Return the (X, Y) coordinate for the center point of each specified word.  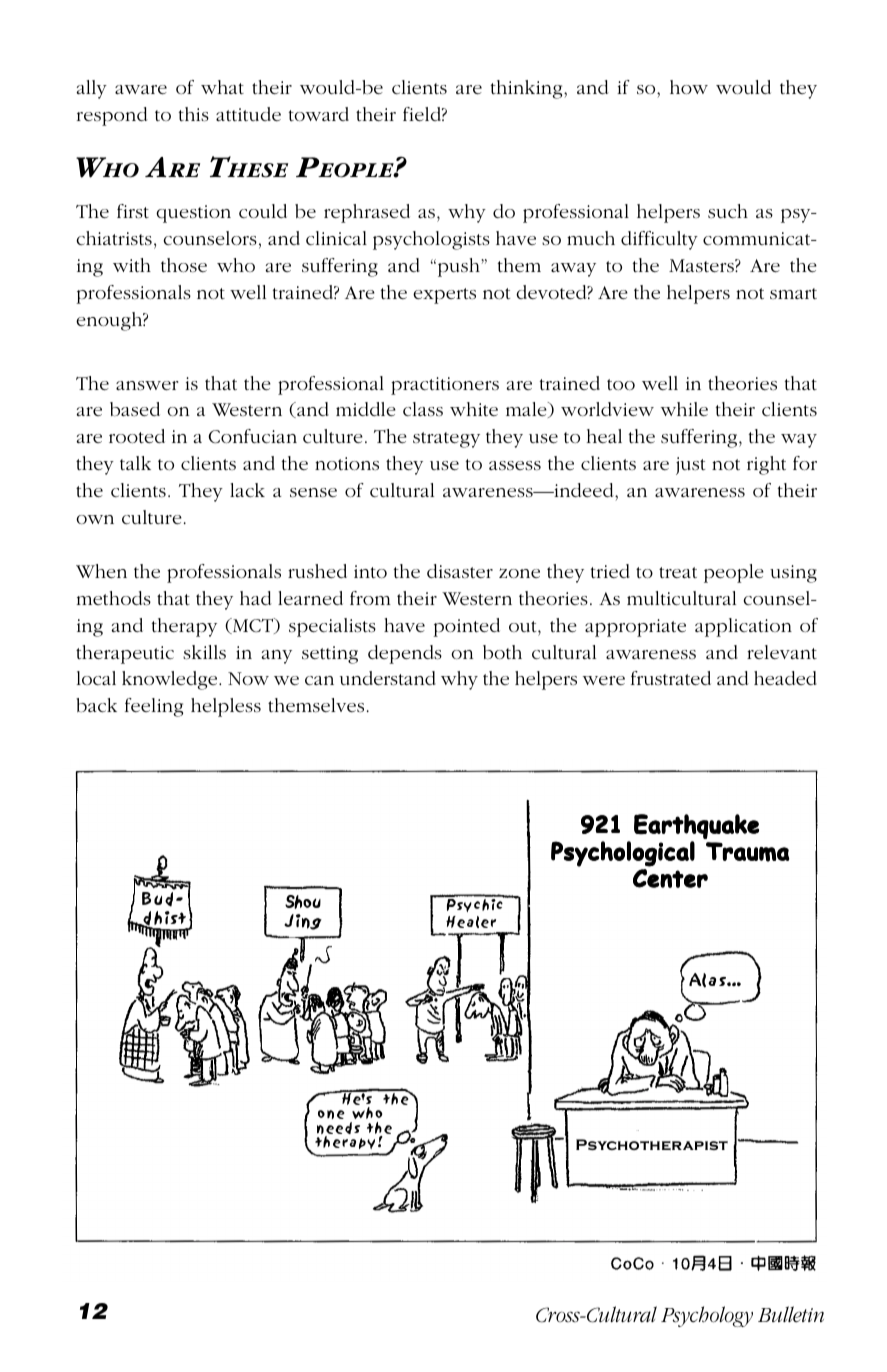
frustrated (671, 678)
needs (338, 1129)
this (194, 114)
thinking (528, 89)
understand (388, 678)
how (689, 87)
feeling (154, 707)
